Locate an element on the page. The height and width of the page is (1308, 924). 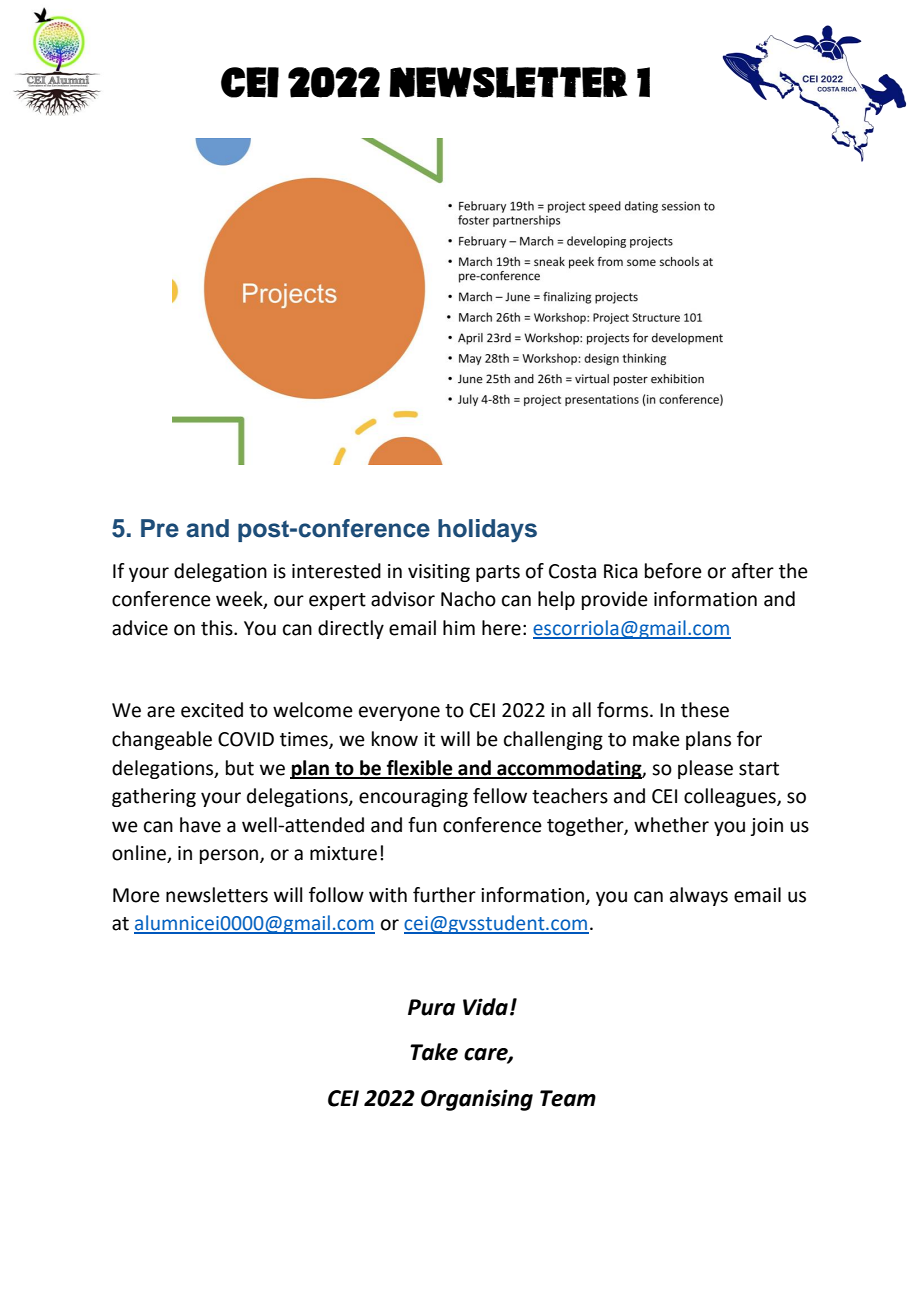
fun is located at coordinates (422, 825).
